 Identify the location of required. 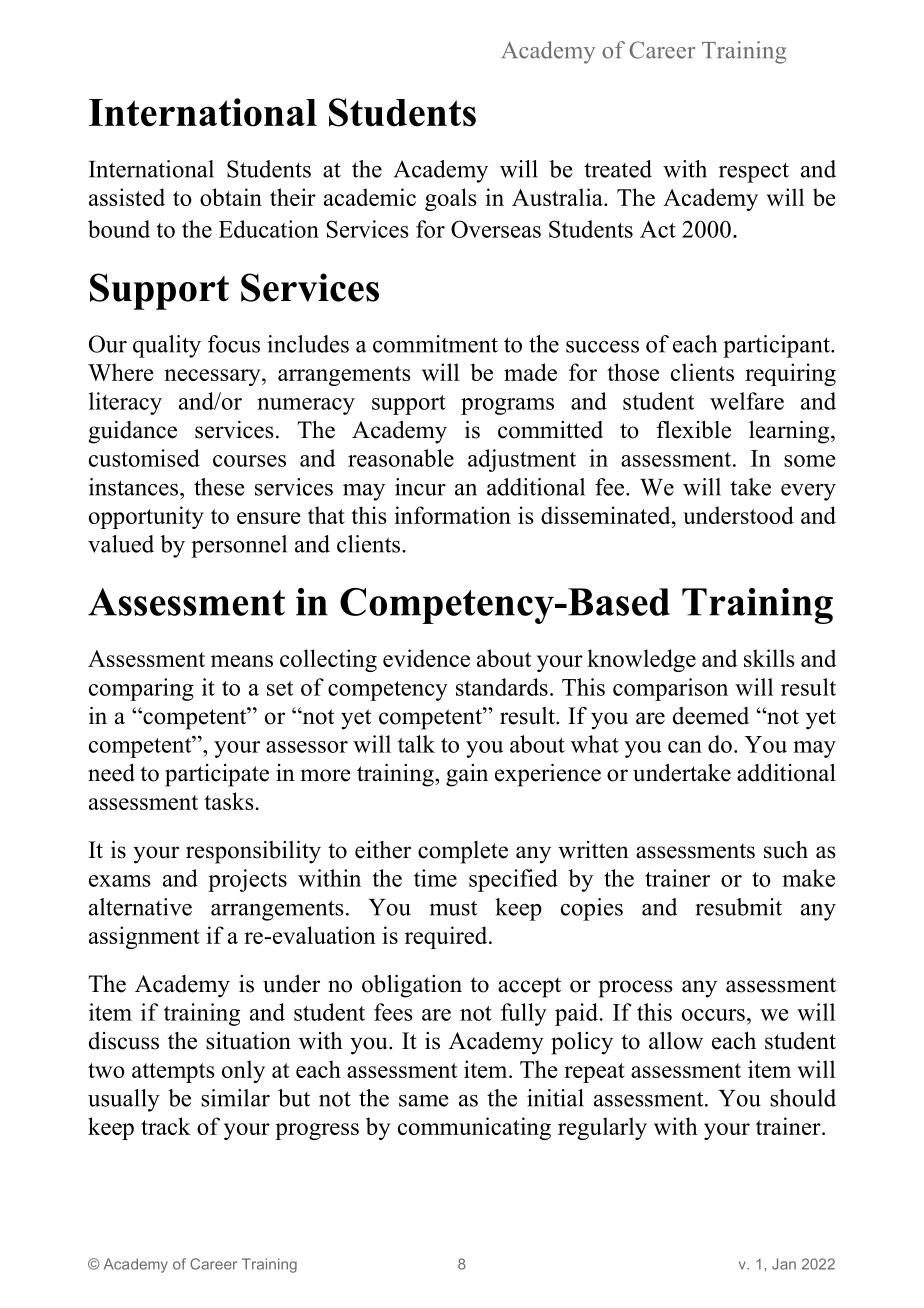
(447, 937).
